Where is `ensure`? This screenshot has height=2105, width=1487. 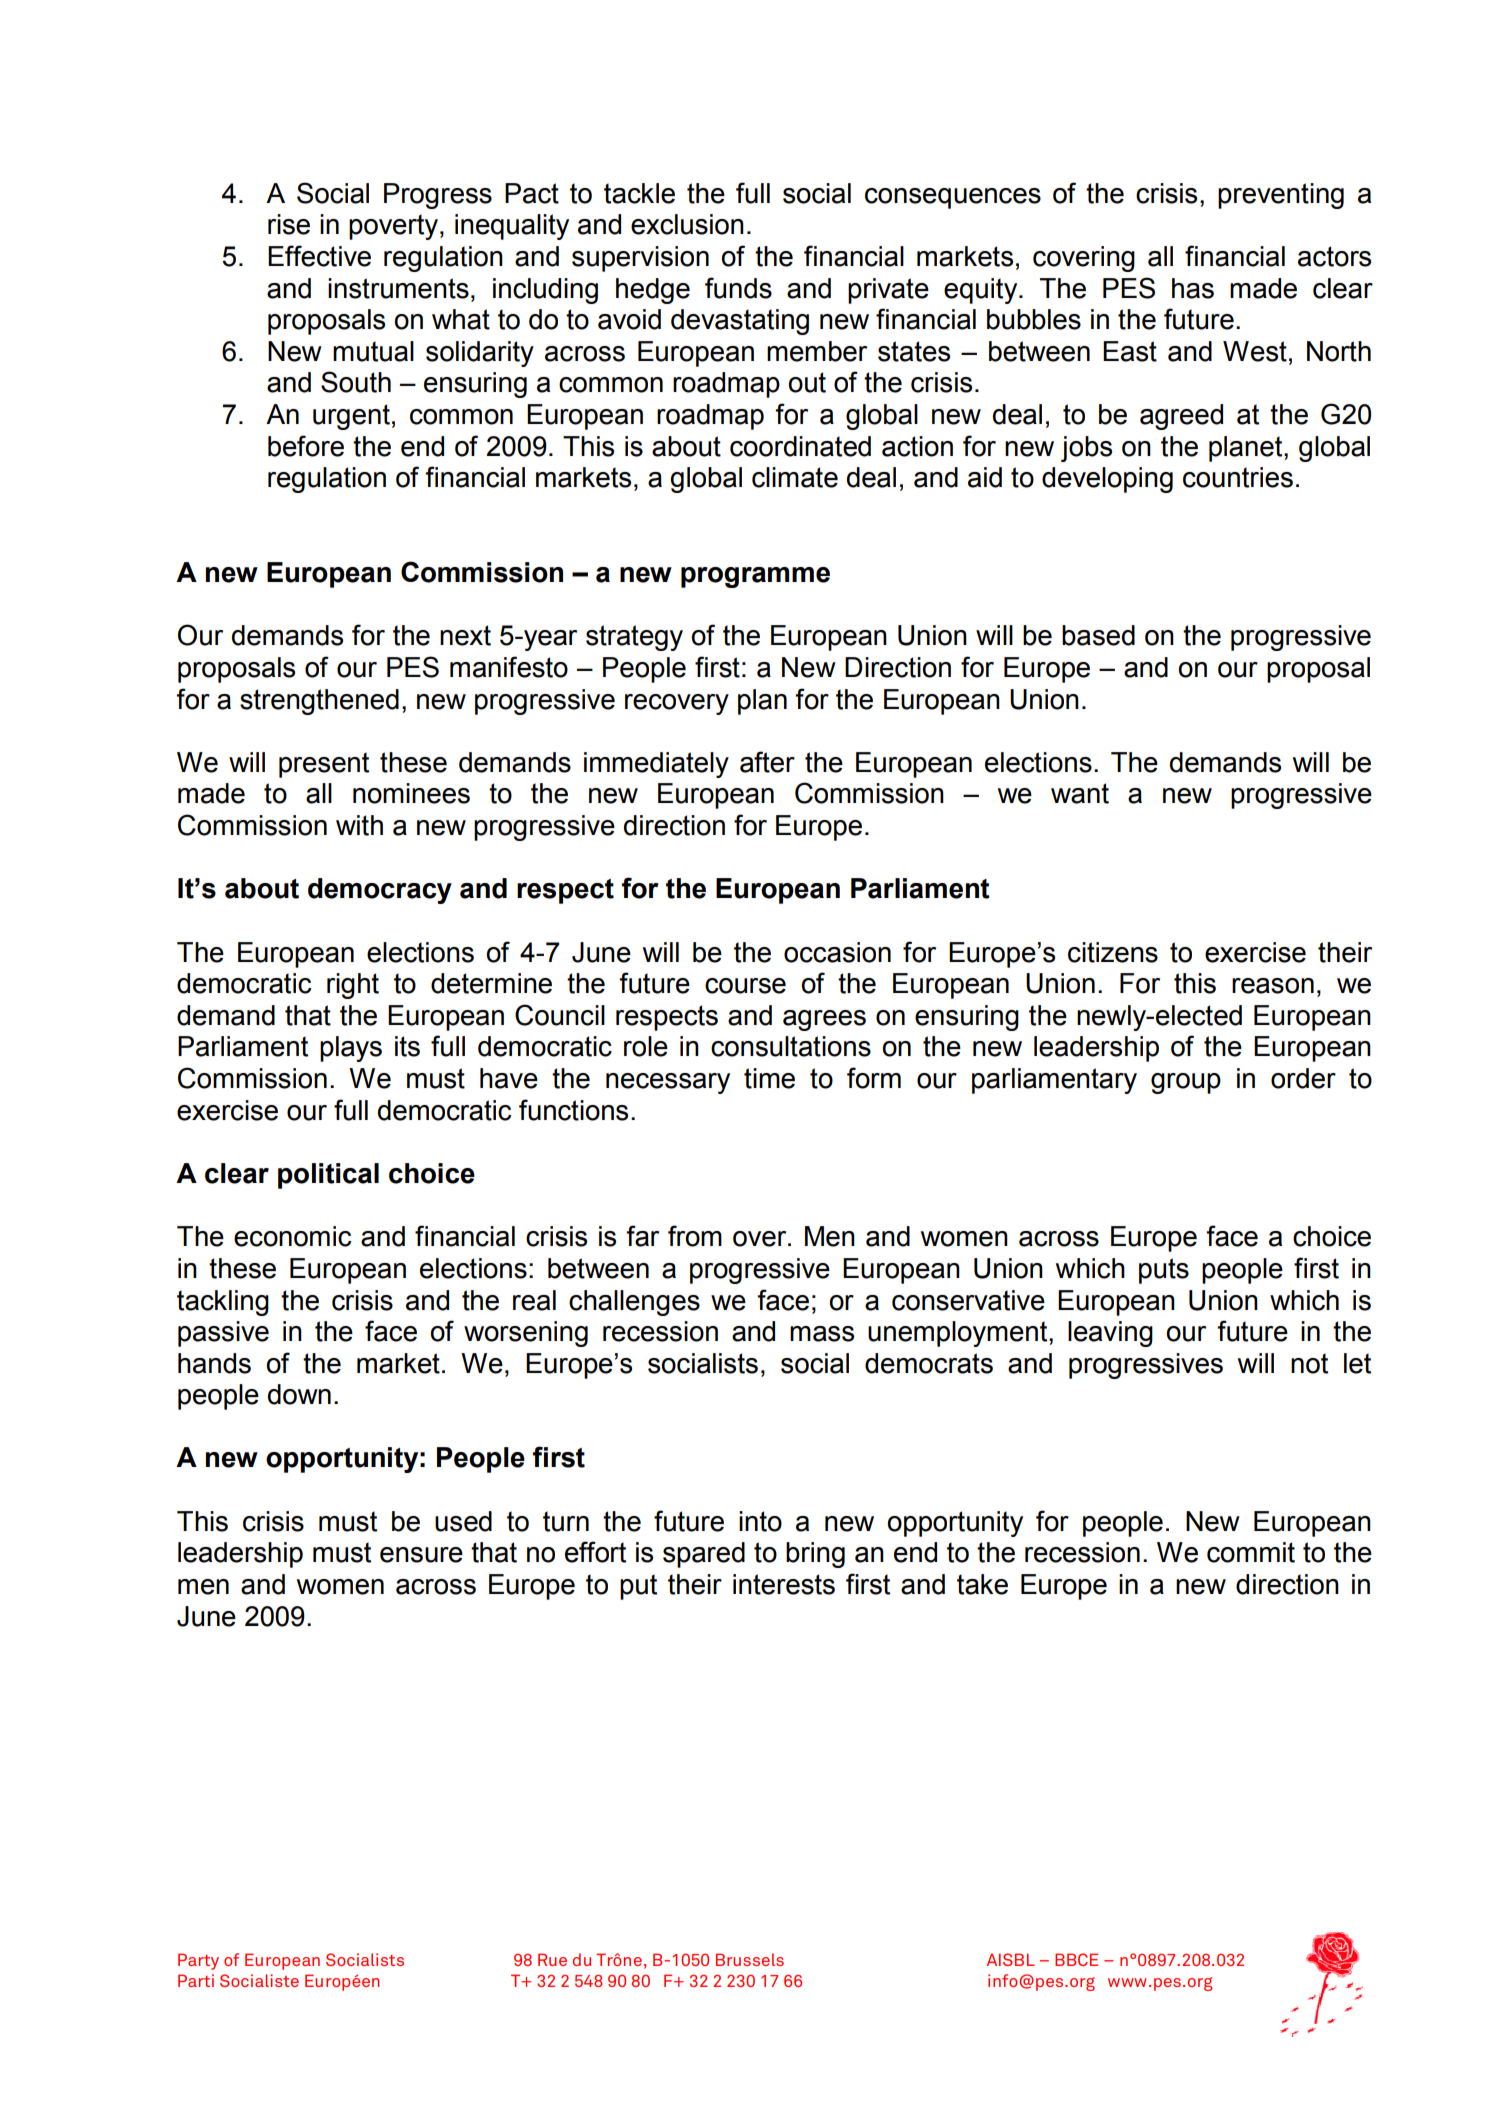
ensure is located at coordinates (421, 1555).
